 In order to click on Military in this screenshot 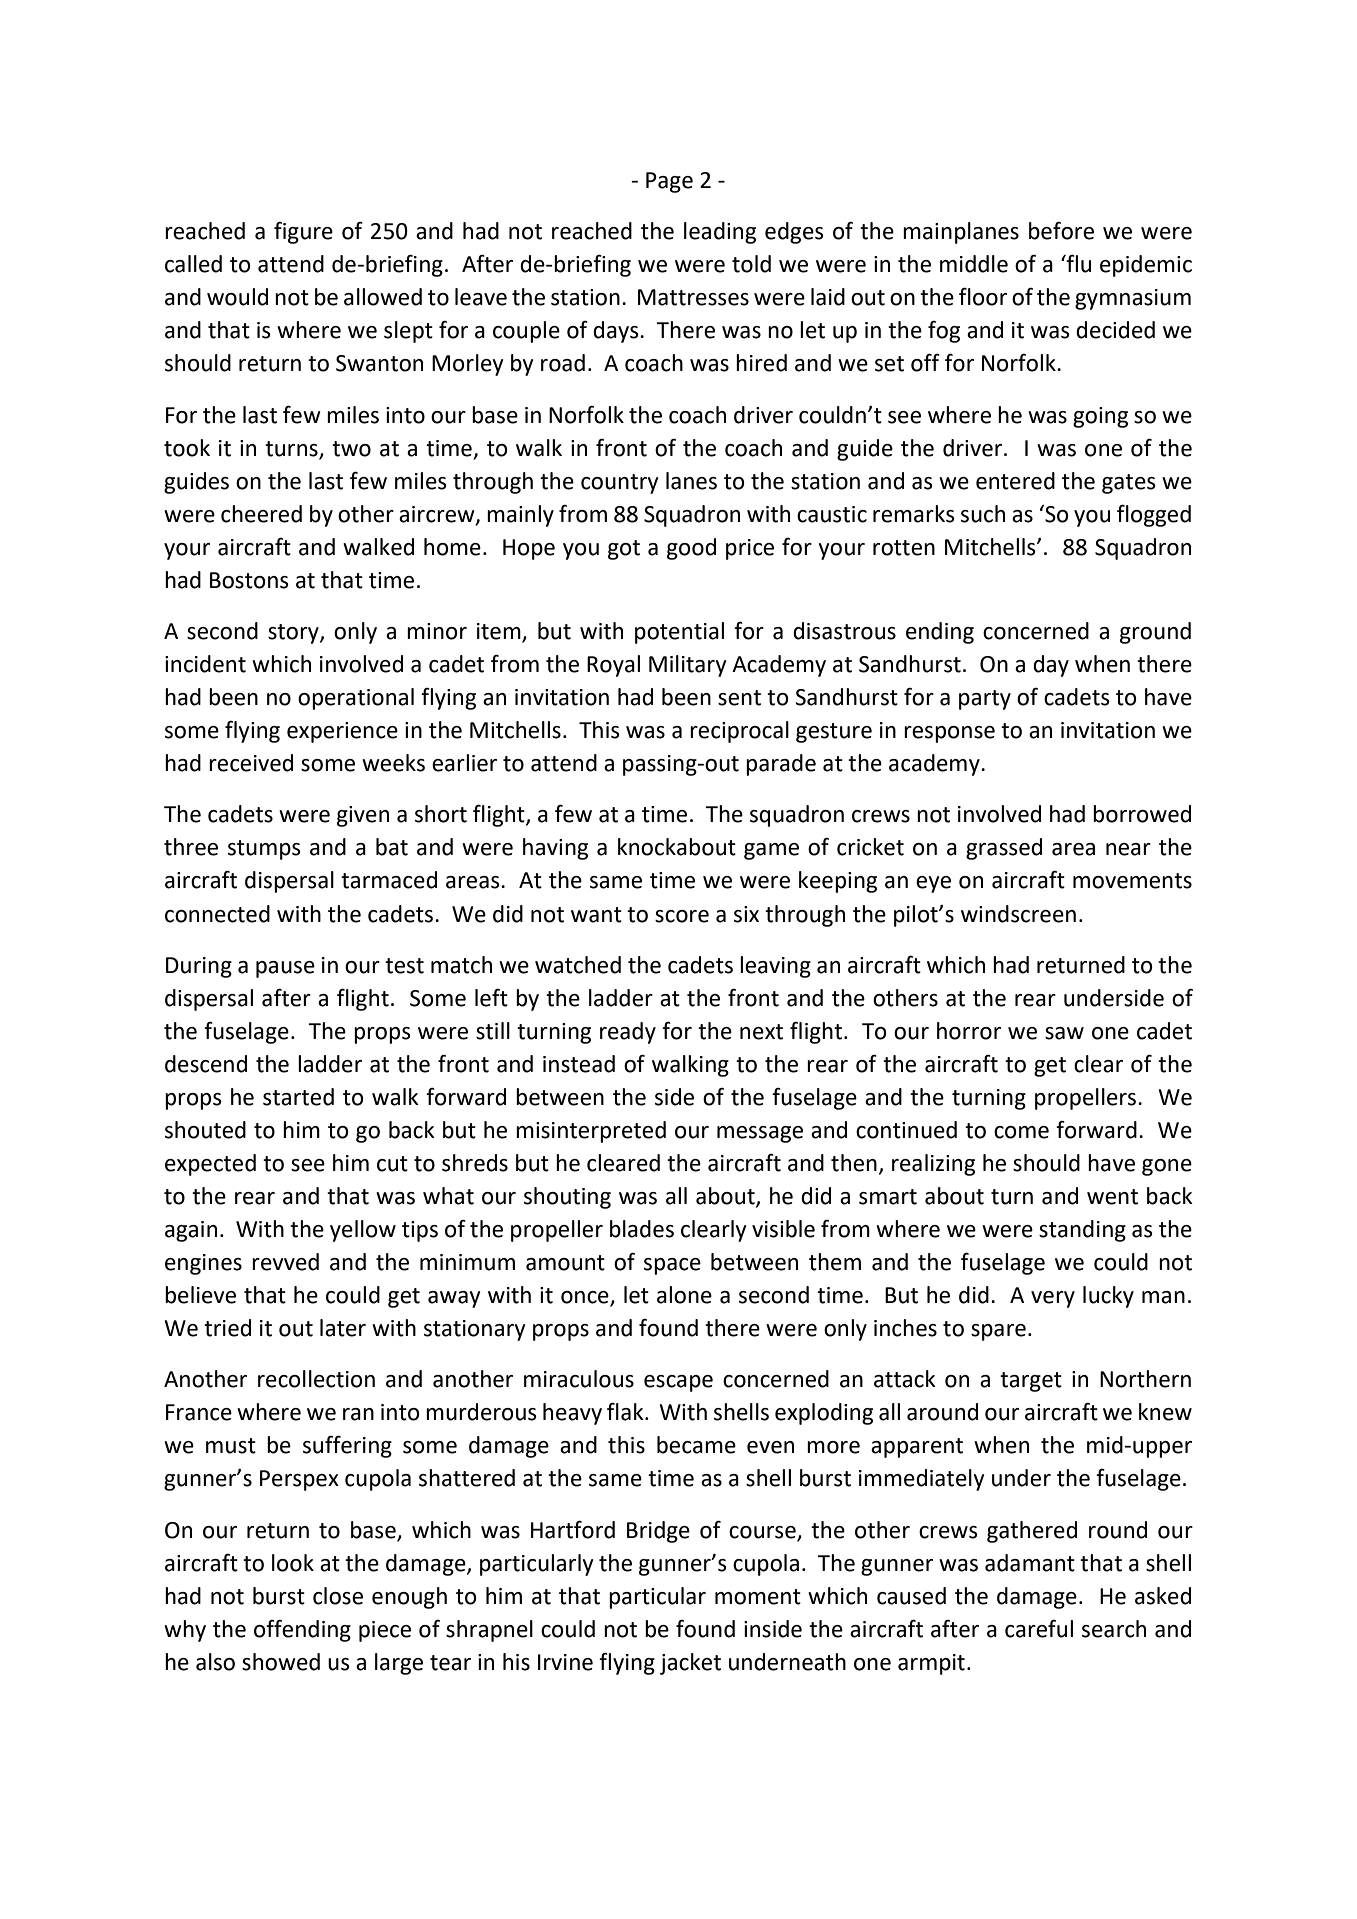, I will do `click(687, 666)`.
